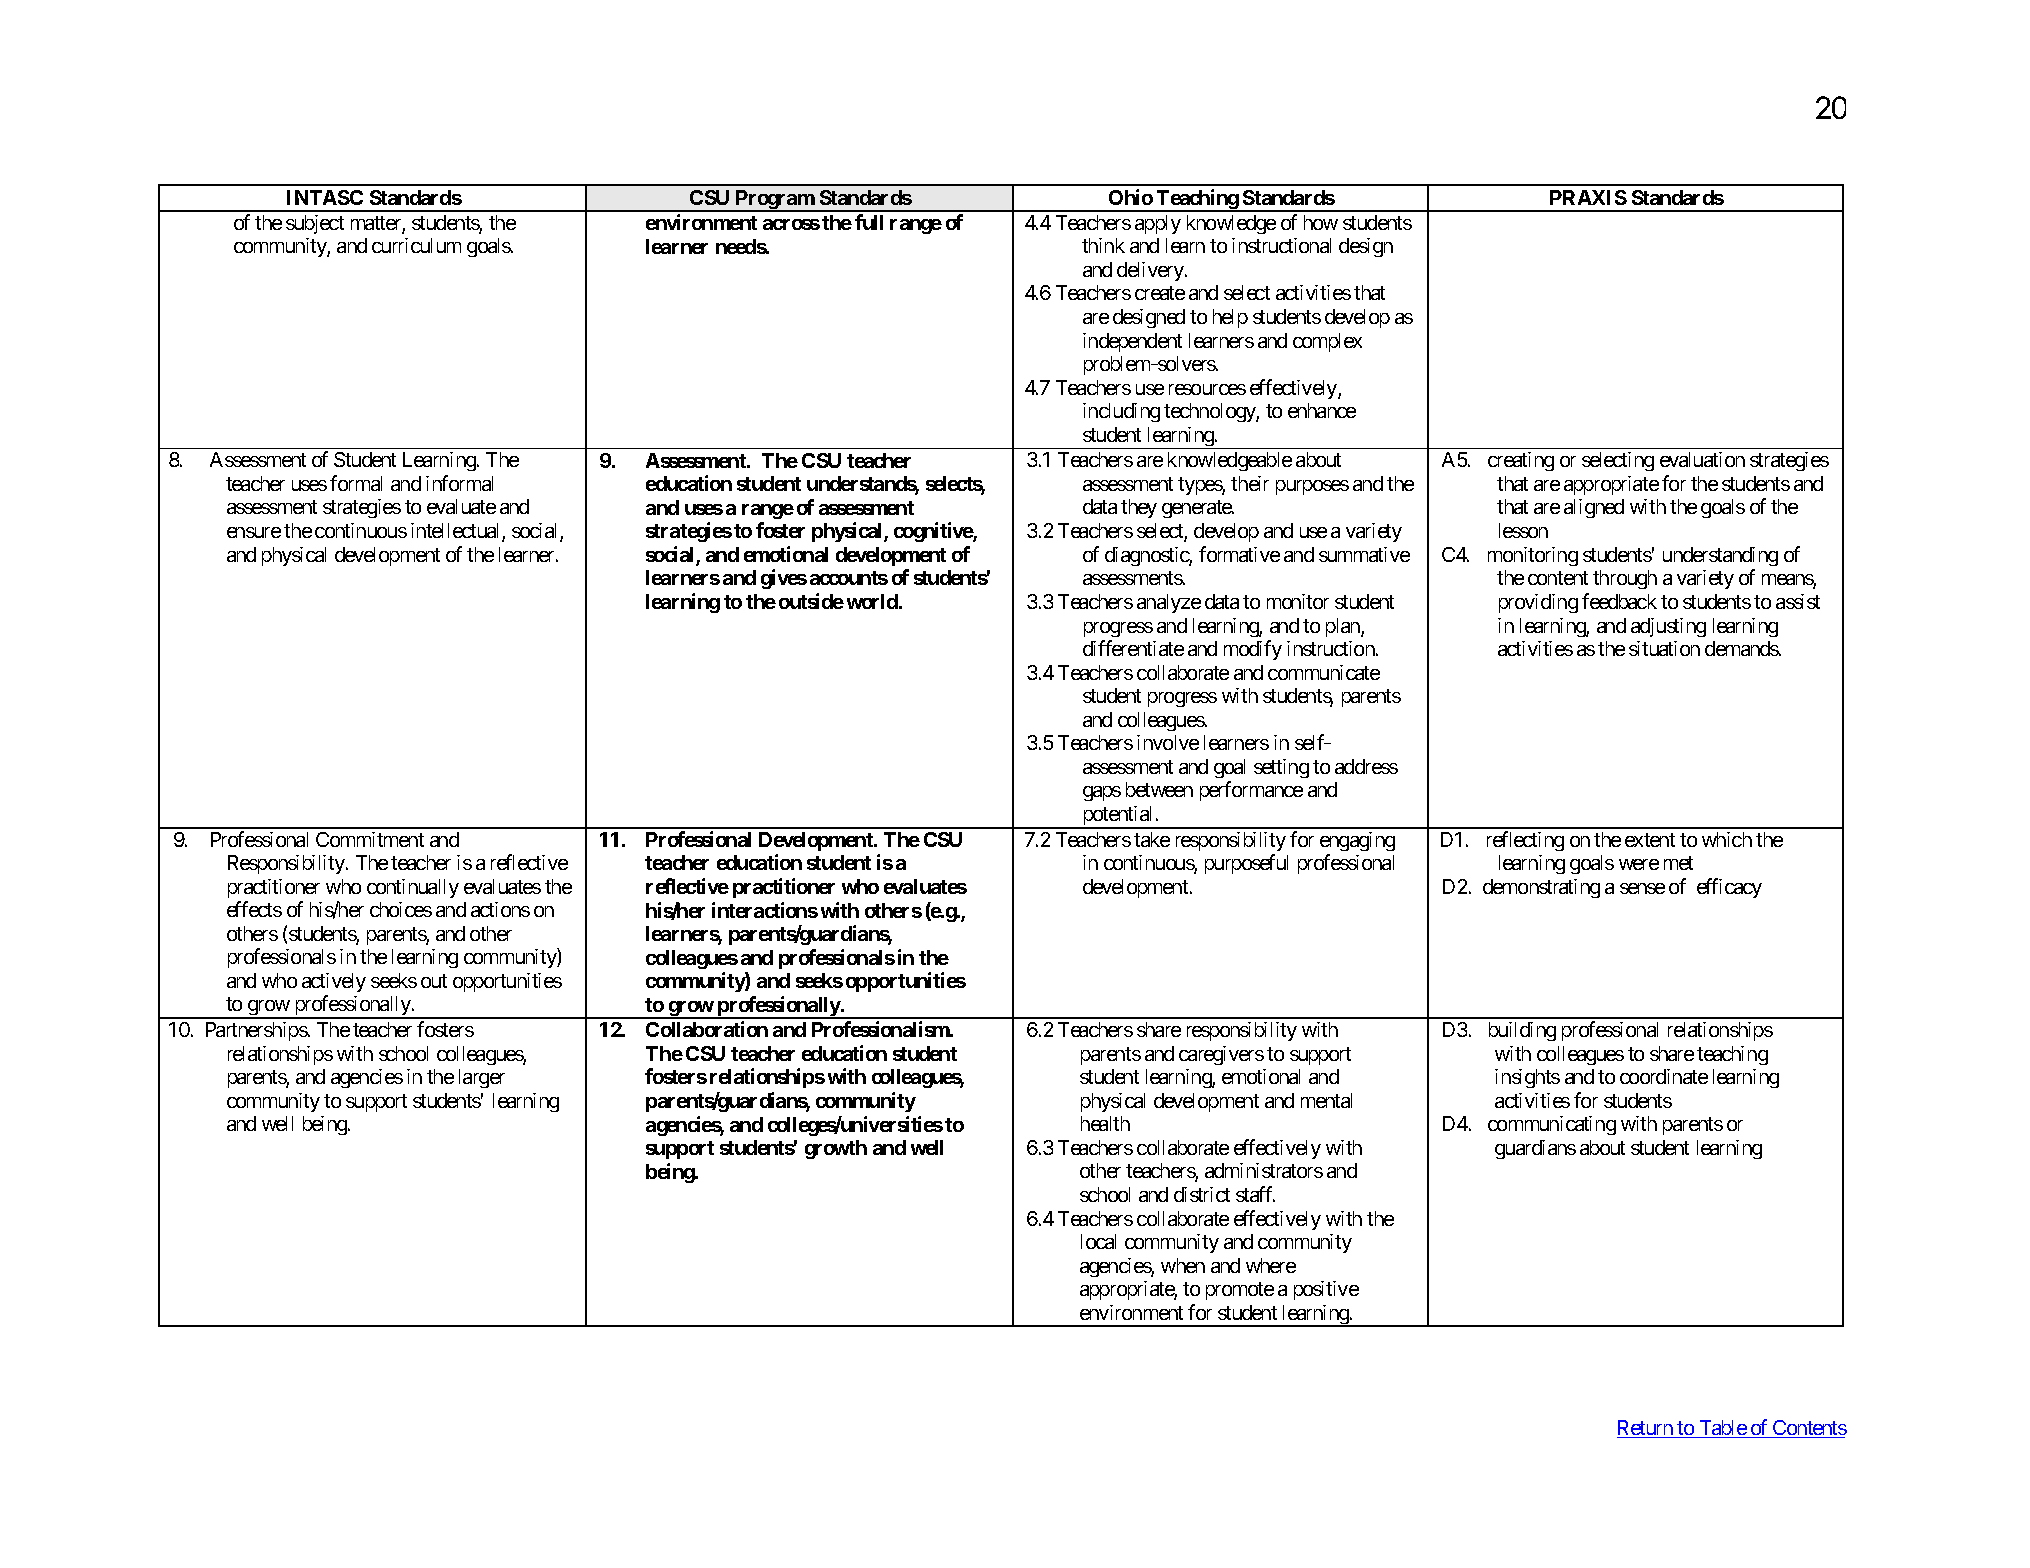 The height and width of the screenshot is (1568, 2030). Describe the element at coordinates (1702, 459) in the screenshot. I see `evaluation` at that location.
